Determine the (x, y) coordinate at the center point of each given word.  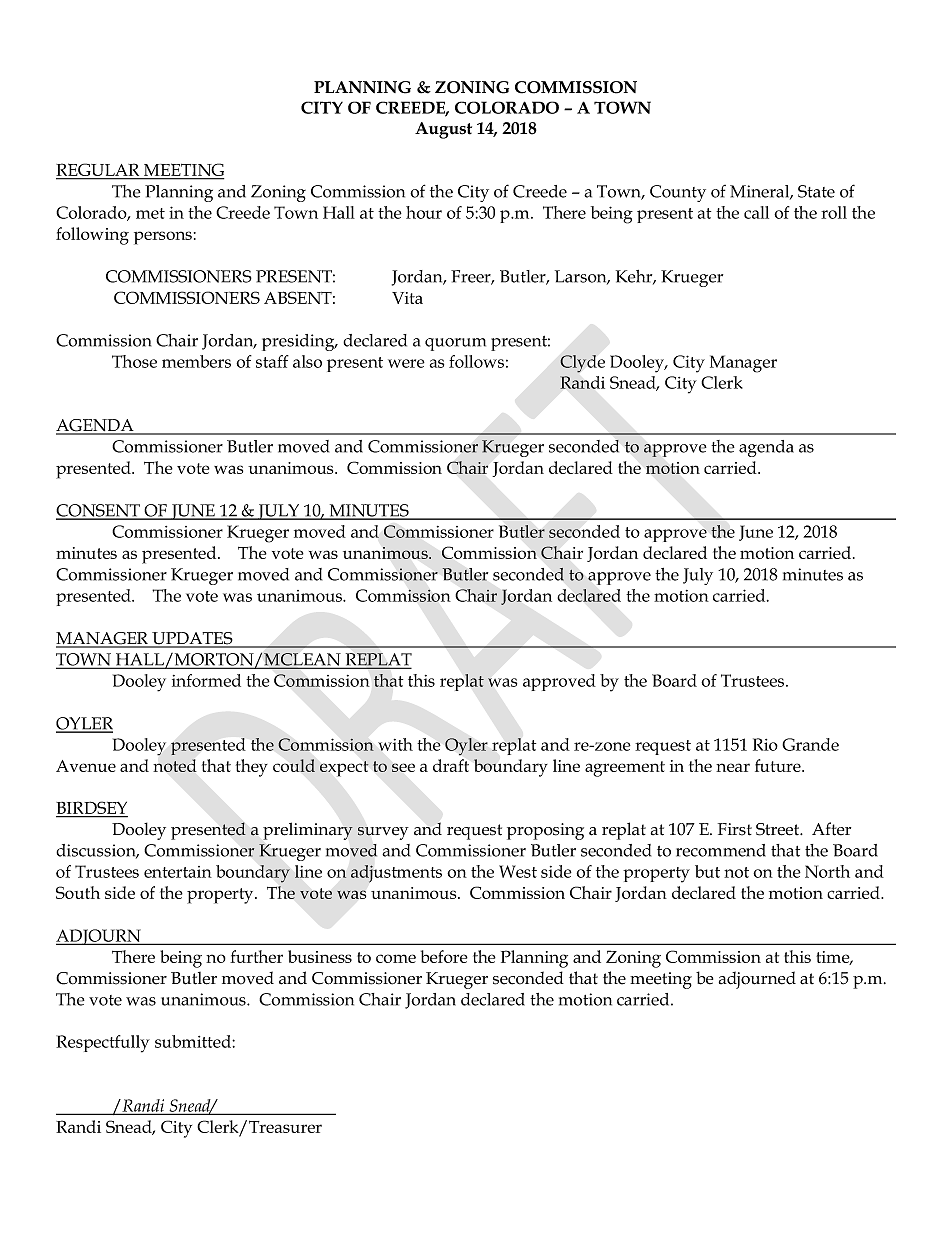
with (395, 744)
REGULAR (99, 171)
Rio (765, 744)
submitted (194, 1041)
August (443, 130)
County (678, 193)
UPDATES (192, 639)
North (827, 871)
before (444, 956)
